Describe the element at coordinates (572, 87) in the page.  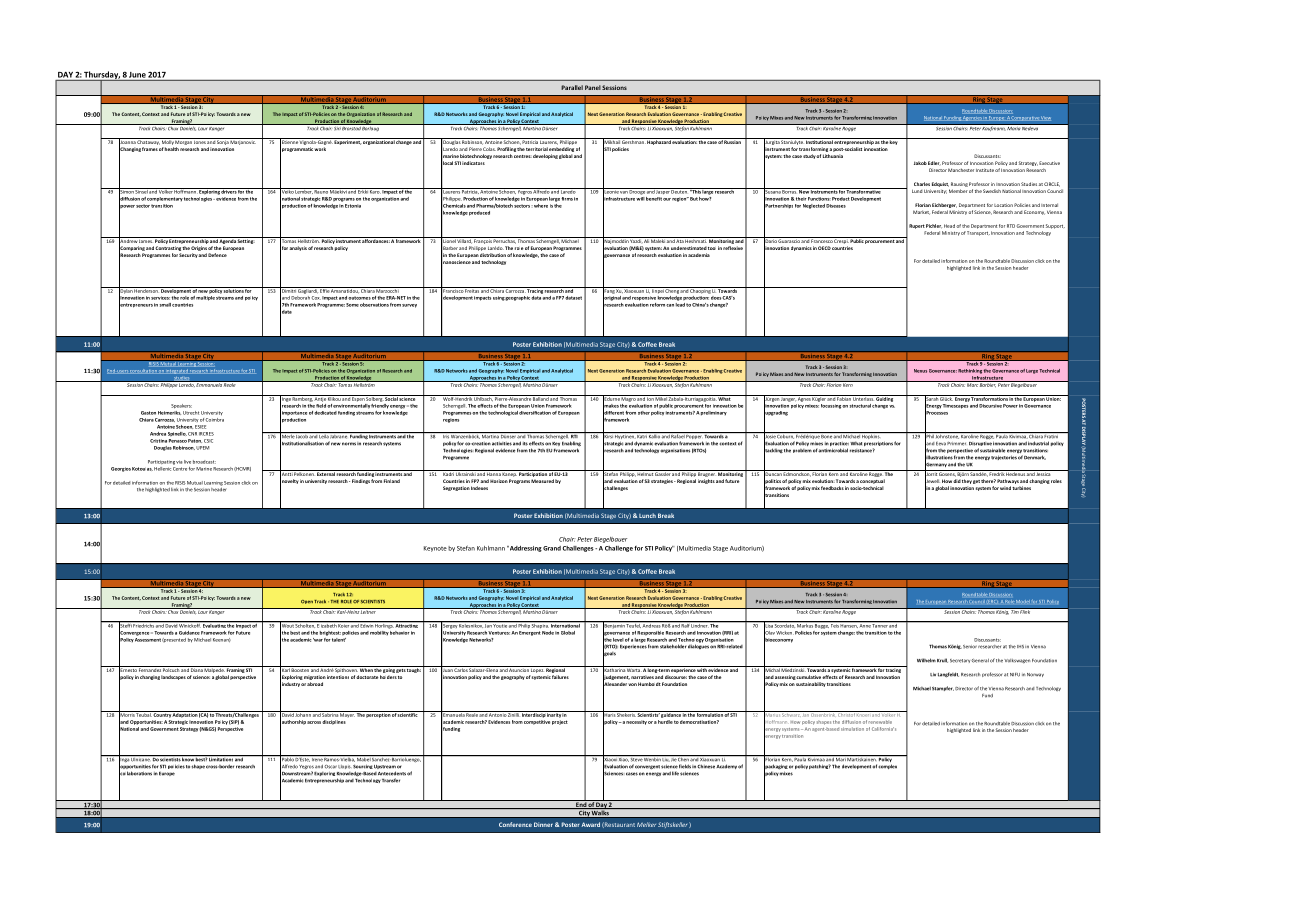
I see `Parallel` at that location.
